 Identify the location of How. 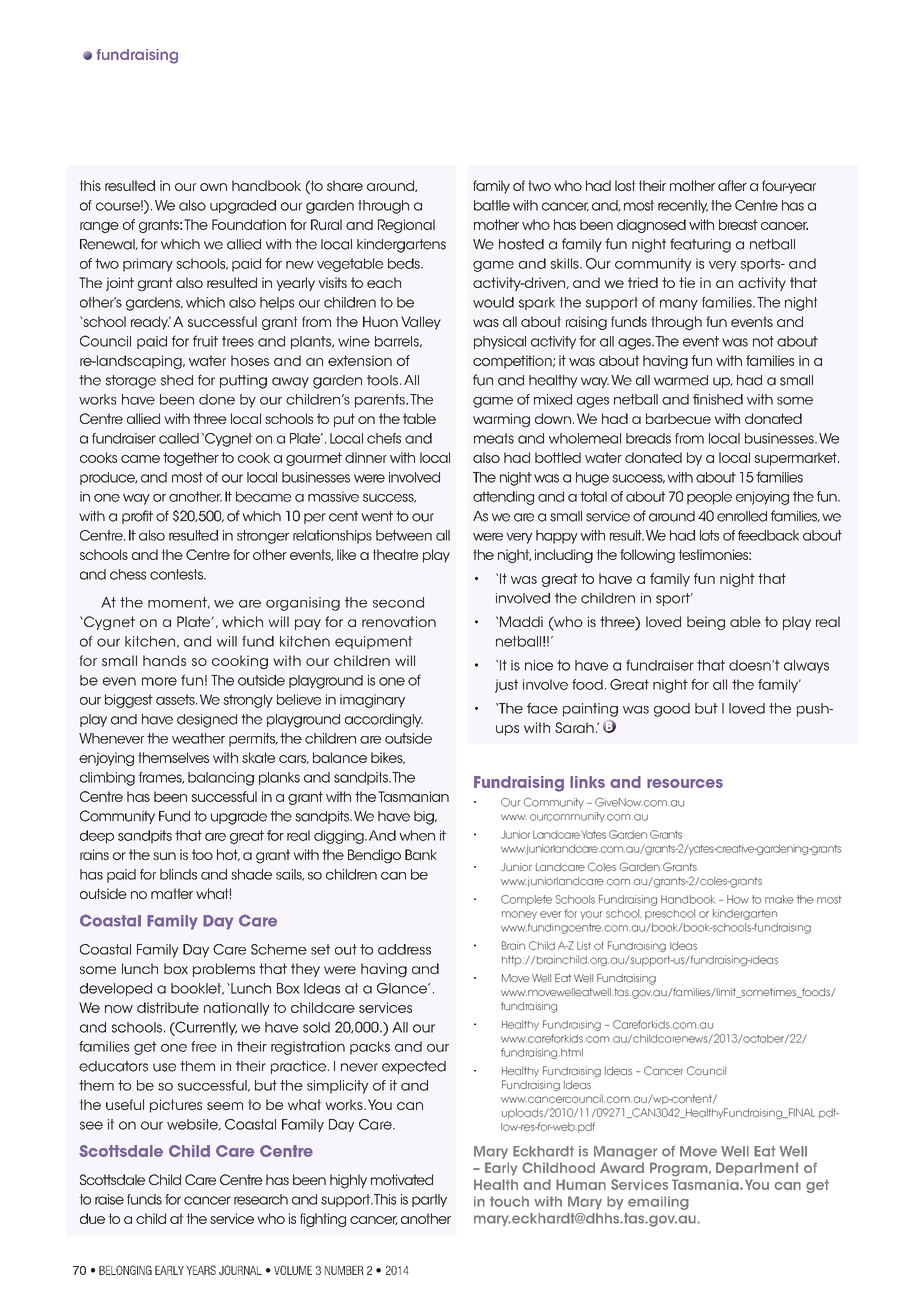
(738, 899).
